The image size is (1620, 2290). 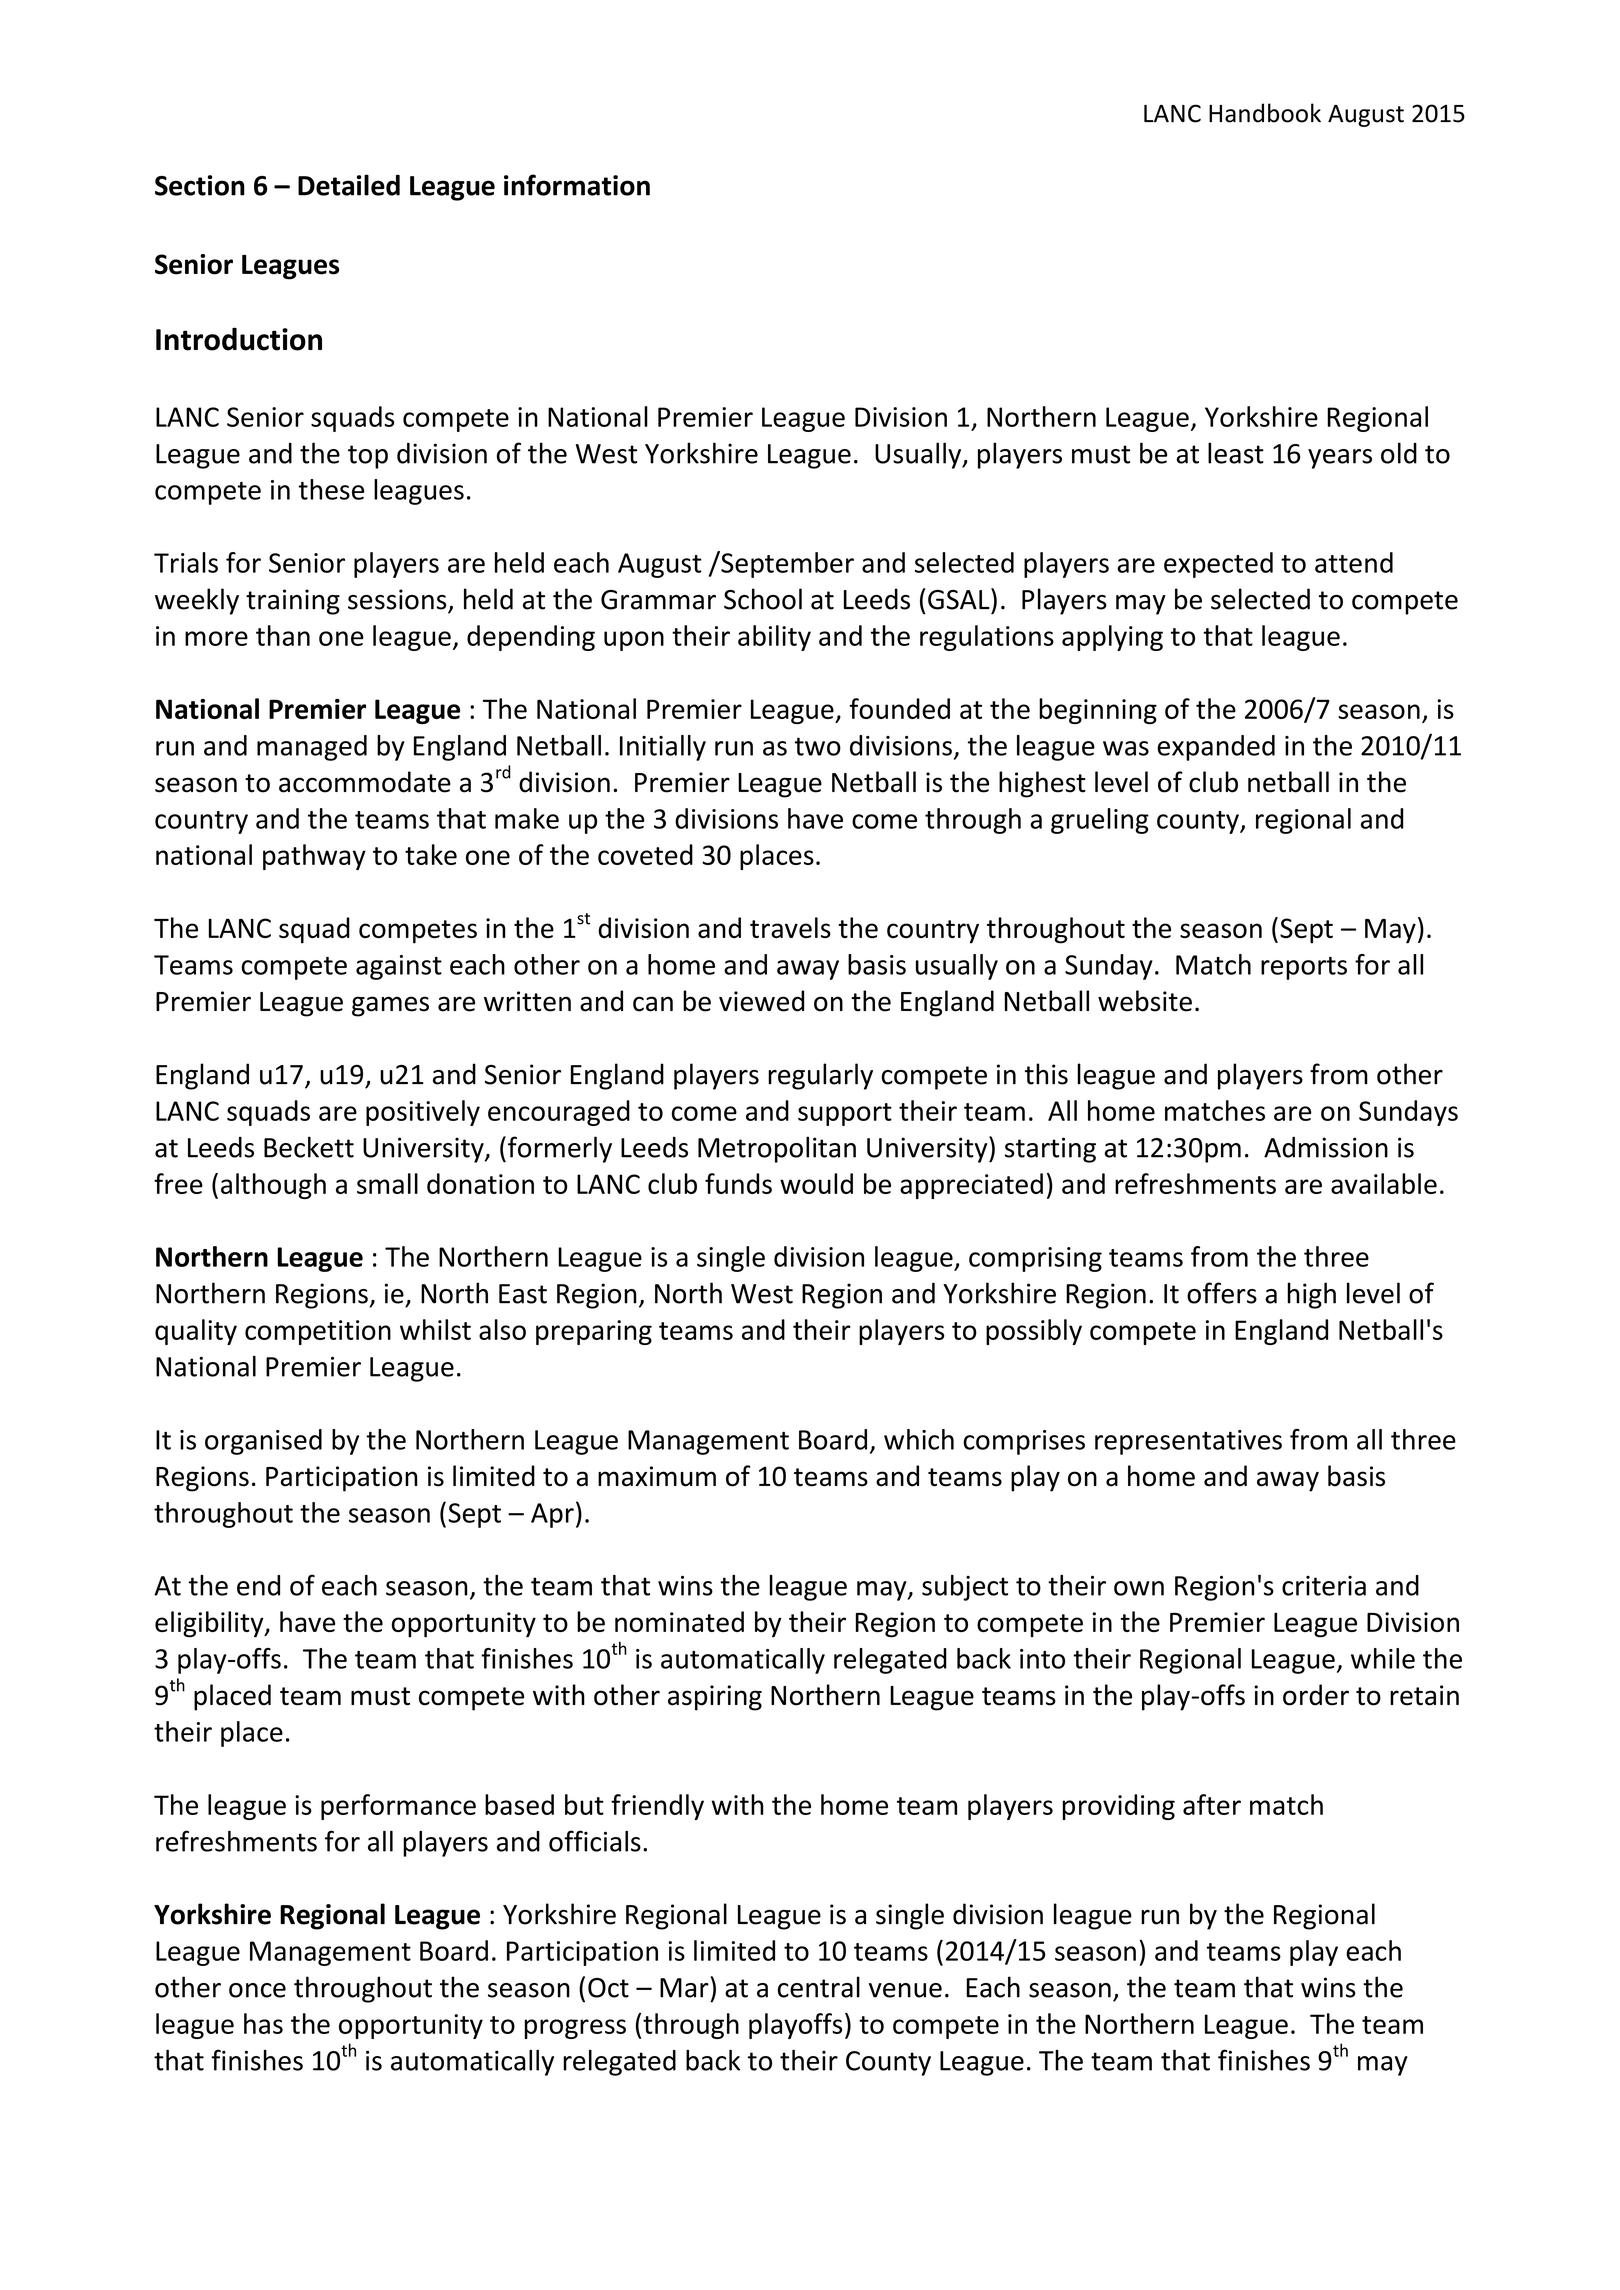 What do you see at coordinates (819, 1987) in the screenshot?
I see `central` at bounding box center [819, 1987].
